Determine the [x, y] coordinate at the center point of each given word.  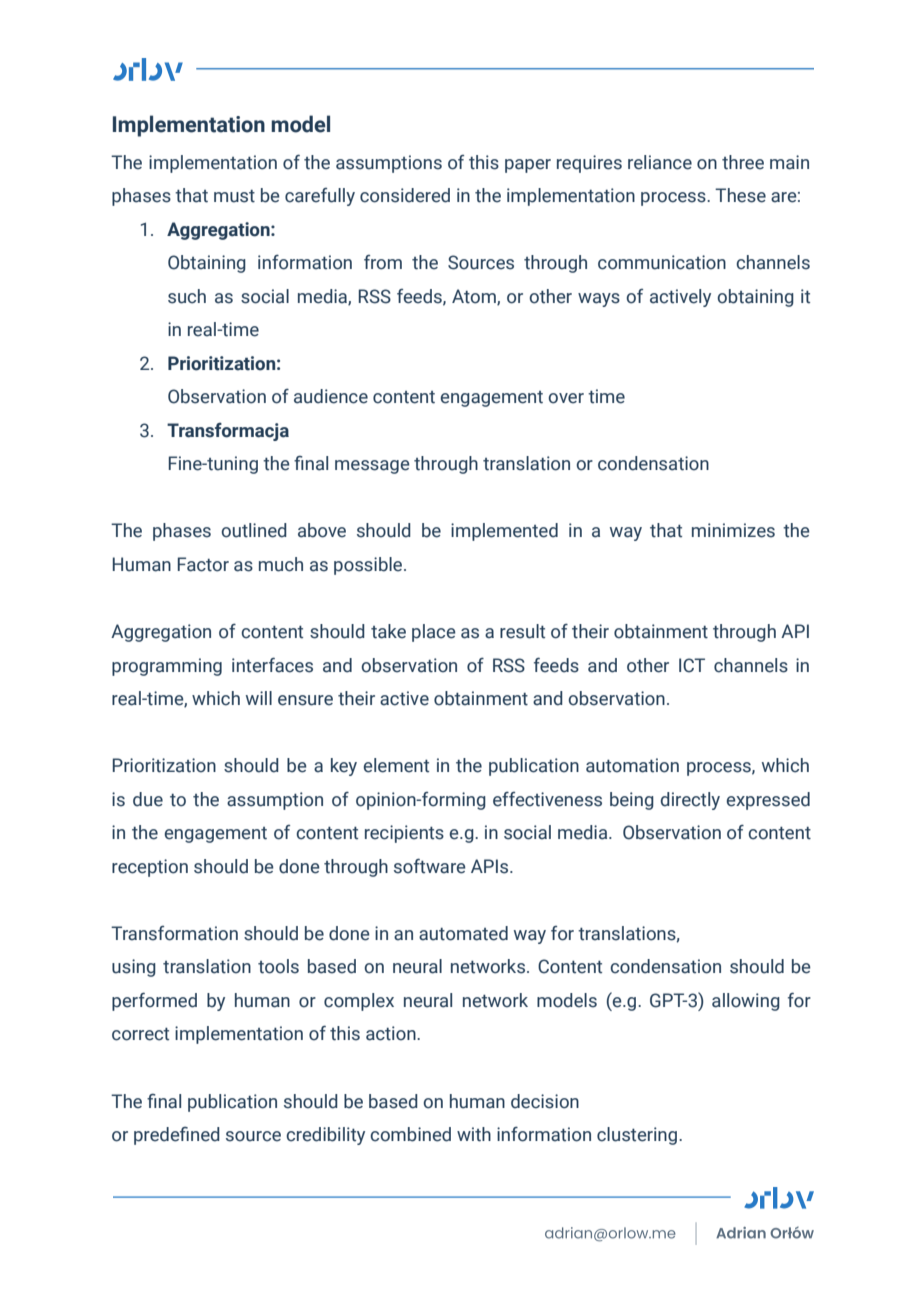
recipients [404, 834]
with [474, 1134]
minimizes [733, 530]
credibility [325, 1136]
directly [690, 801]
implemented [504, 532]
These [740, 195]
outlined [254, 530]
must [234, 196]
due [148, 799]
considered [405, 195]
